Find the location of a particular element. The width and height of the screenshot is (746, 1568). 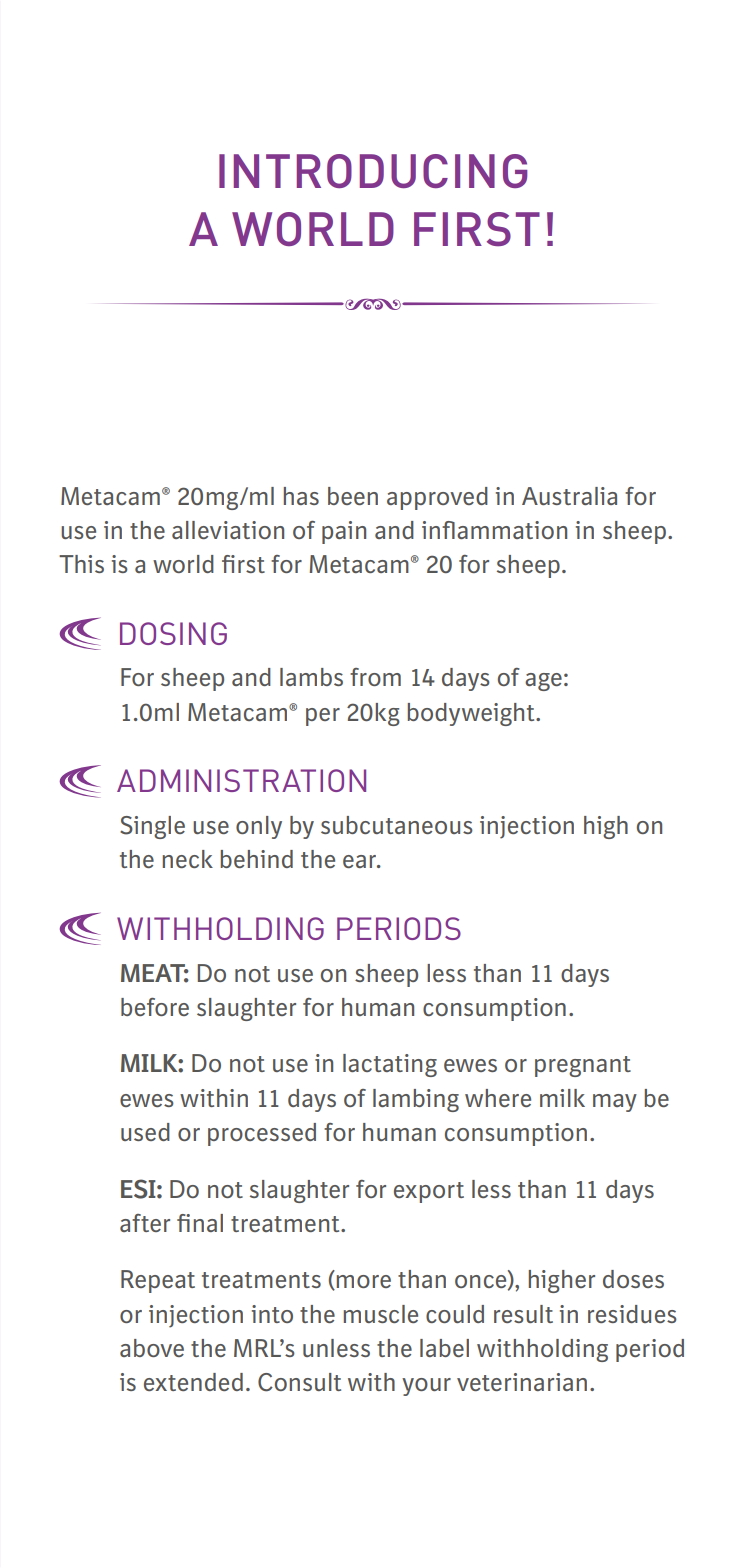

DOSING is located at coordinates (173, 633).
